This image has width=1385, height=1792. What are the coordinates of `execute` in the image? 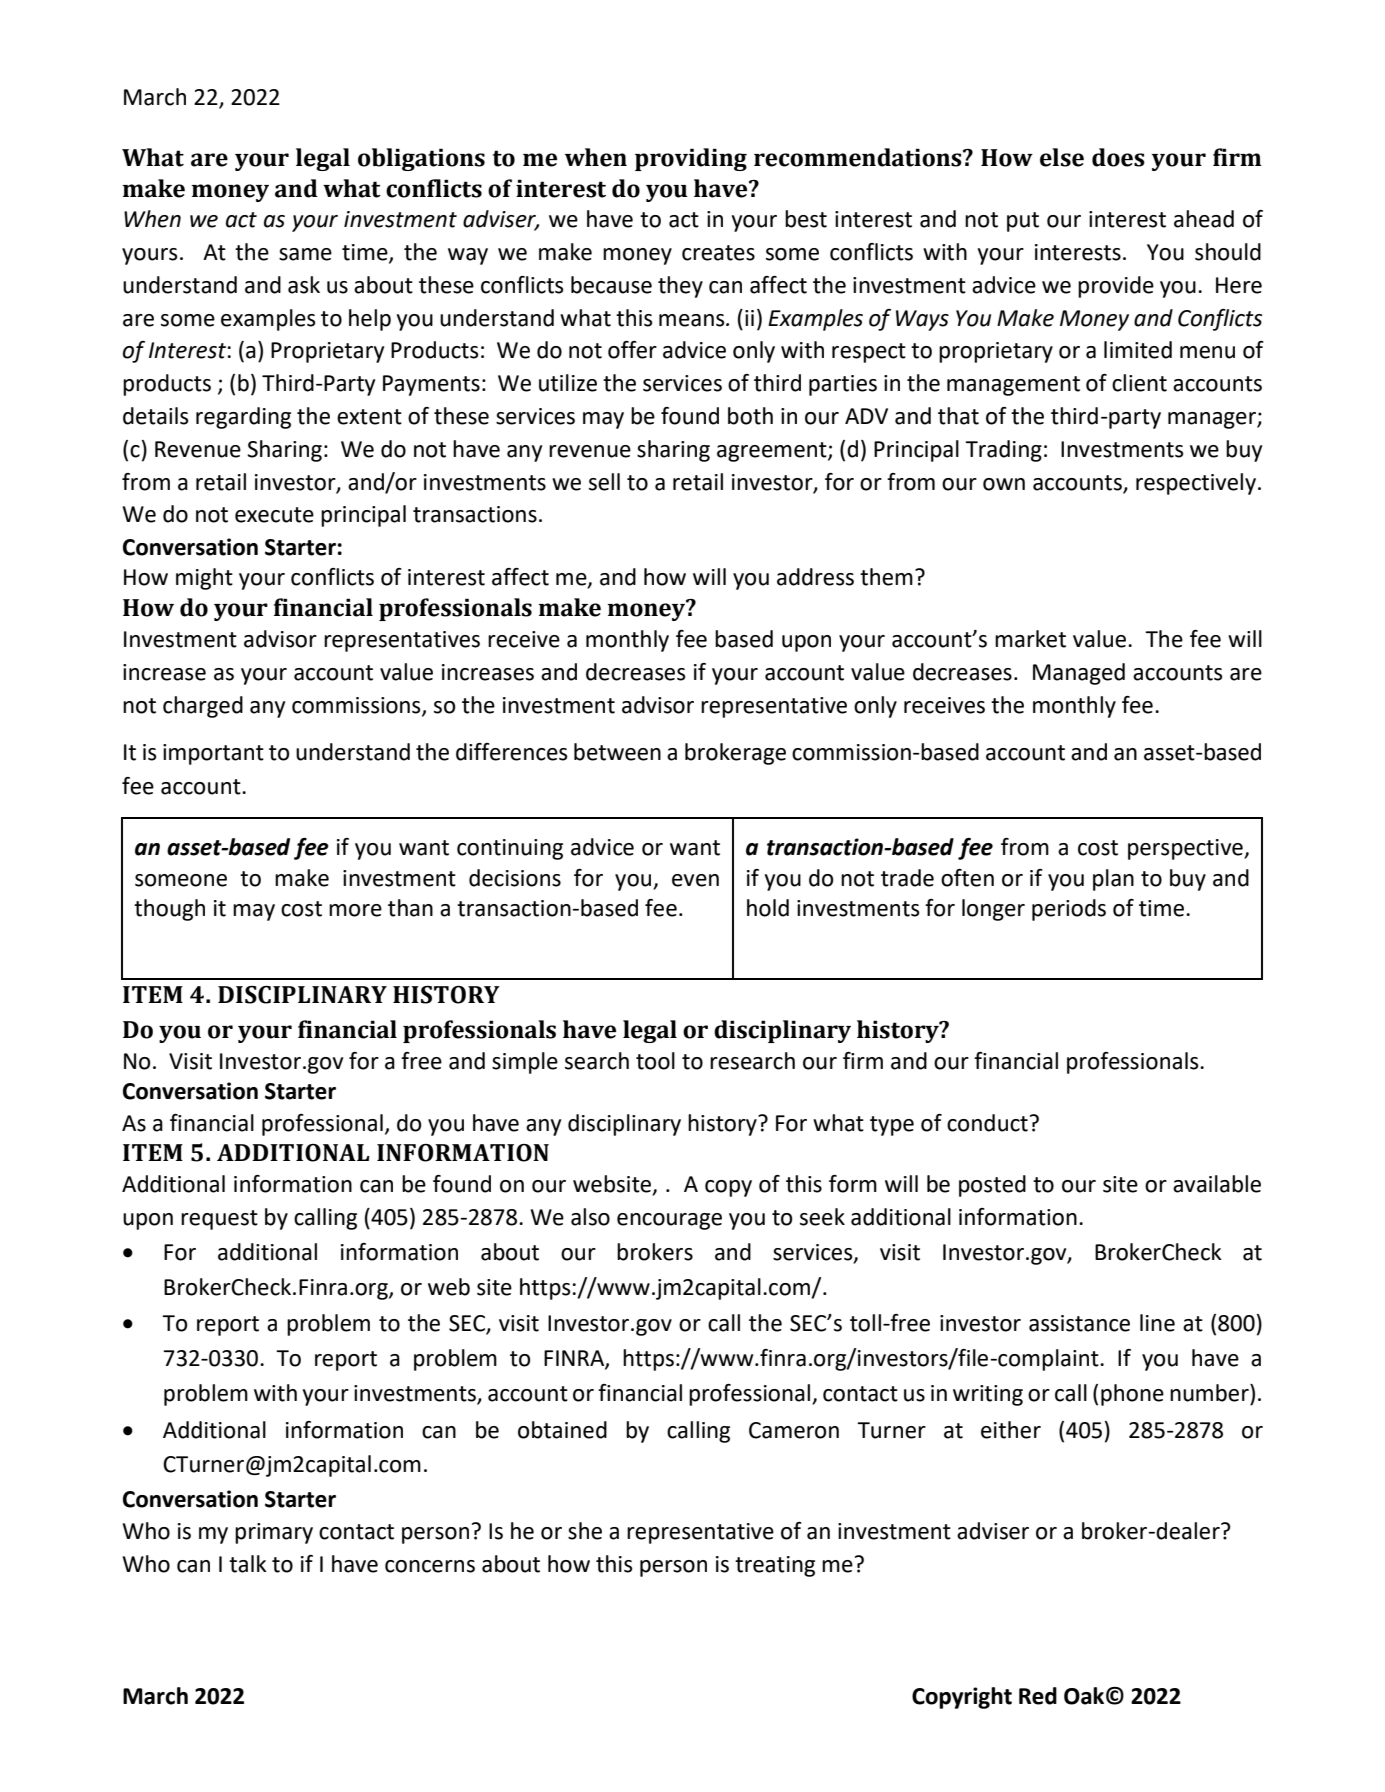 It's located at (274, 515).
